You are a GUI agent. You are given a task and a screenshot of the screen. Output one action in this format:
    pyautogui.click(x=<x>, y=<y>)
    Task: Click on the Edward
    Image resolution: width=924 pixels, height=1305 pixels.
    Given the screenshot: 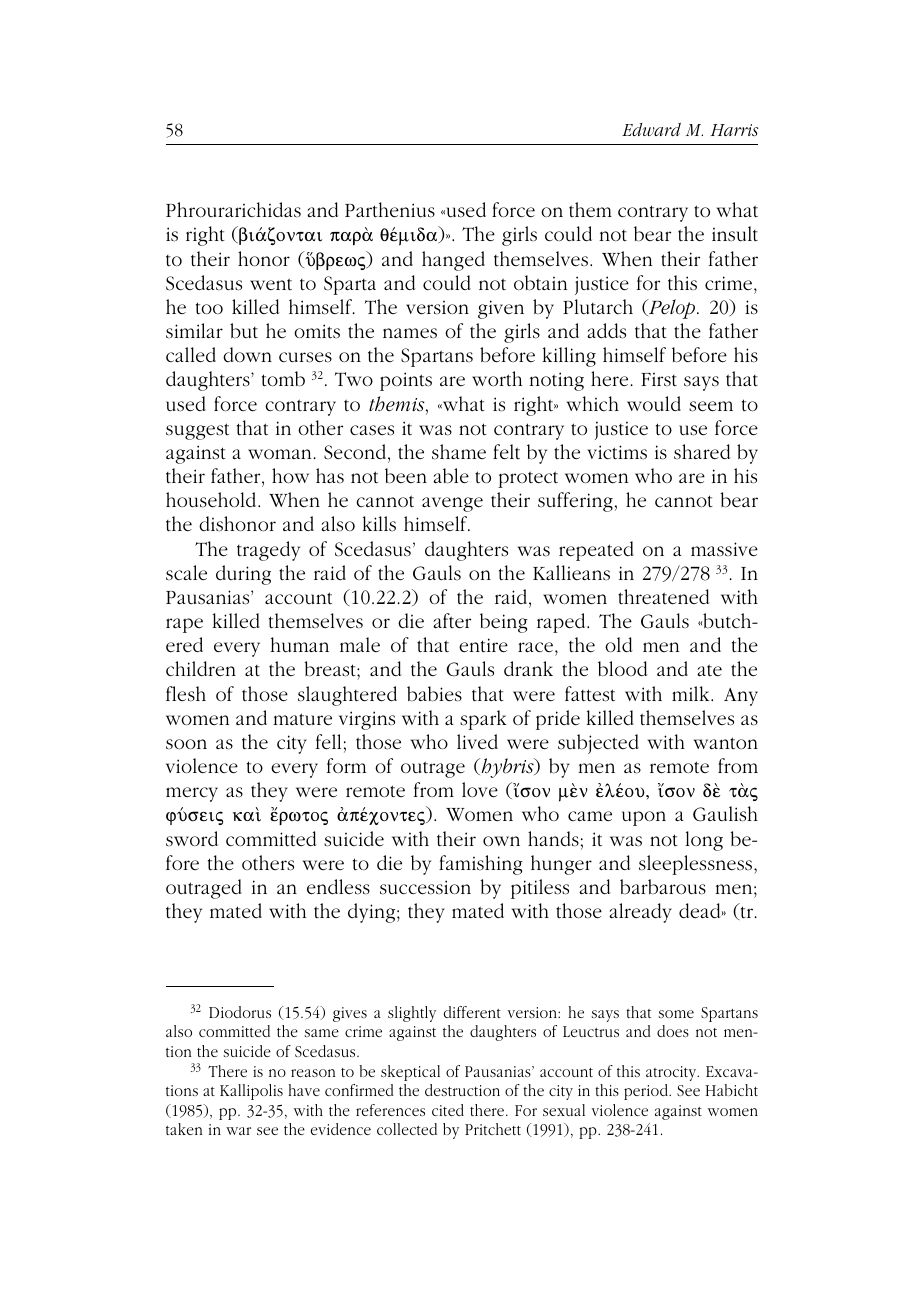 What is the action you would take?
    pyautogui.click(x=651, y=129)
